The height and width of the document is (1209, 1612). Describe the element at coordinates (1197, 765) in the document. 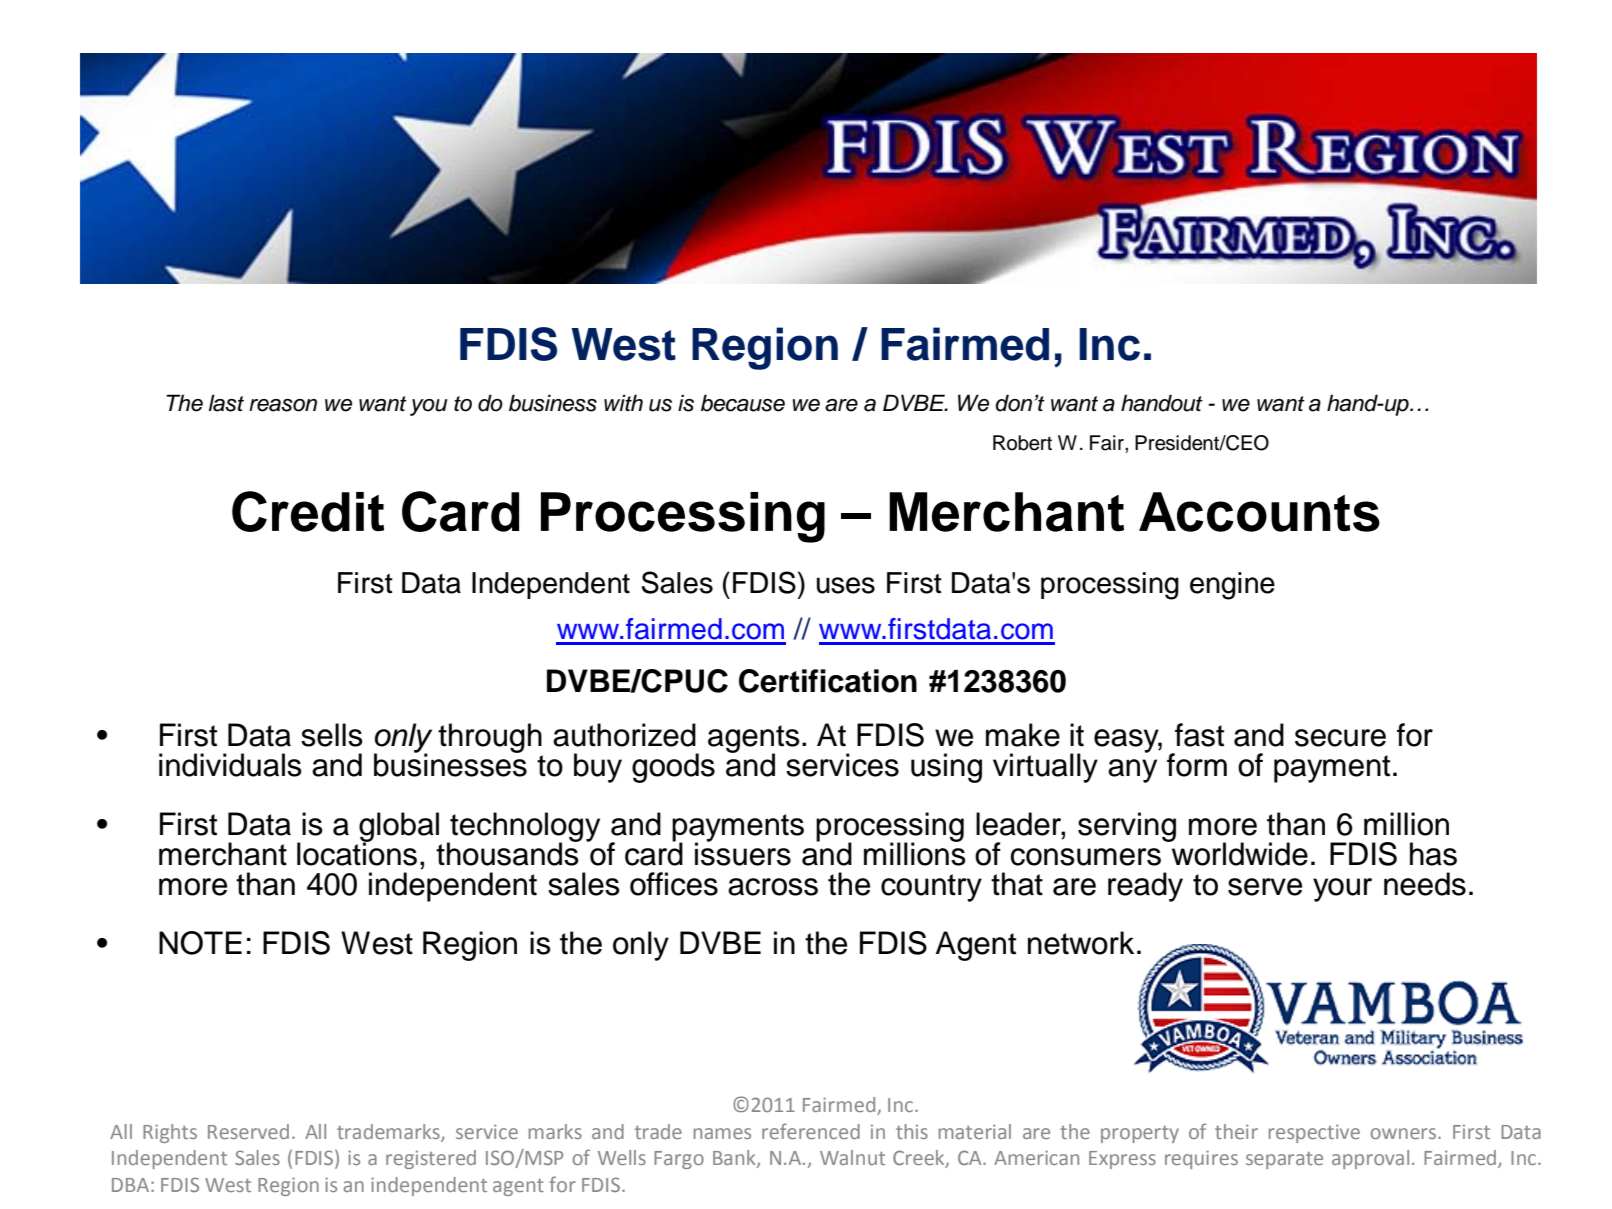

I see `form` at that location.
